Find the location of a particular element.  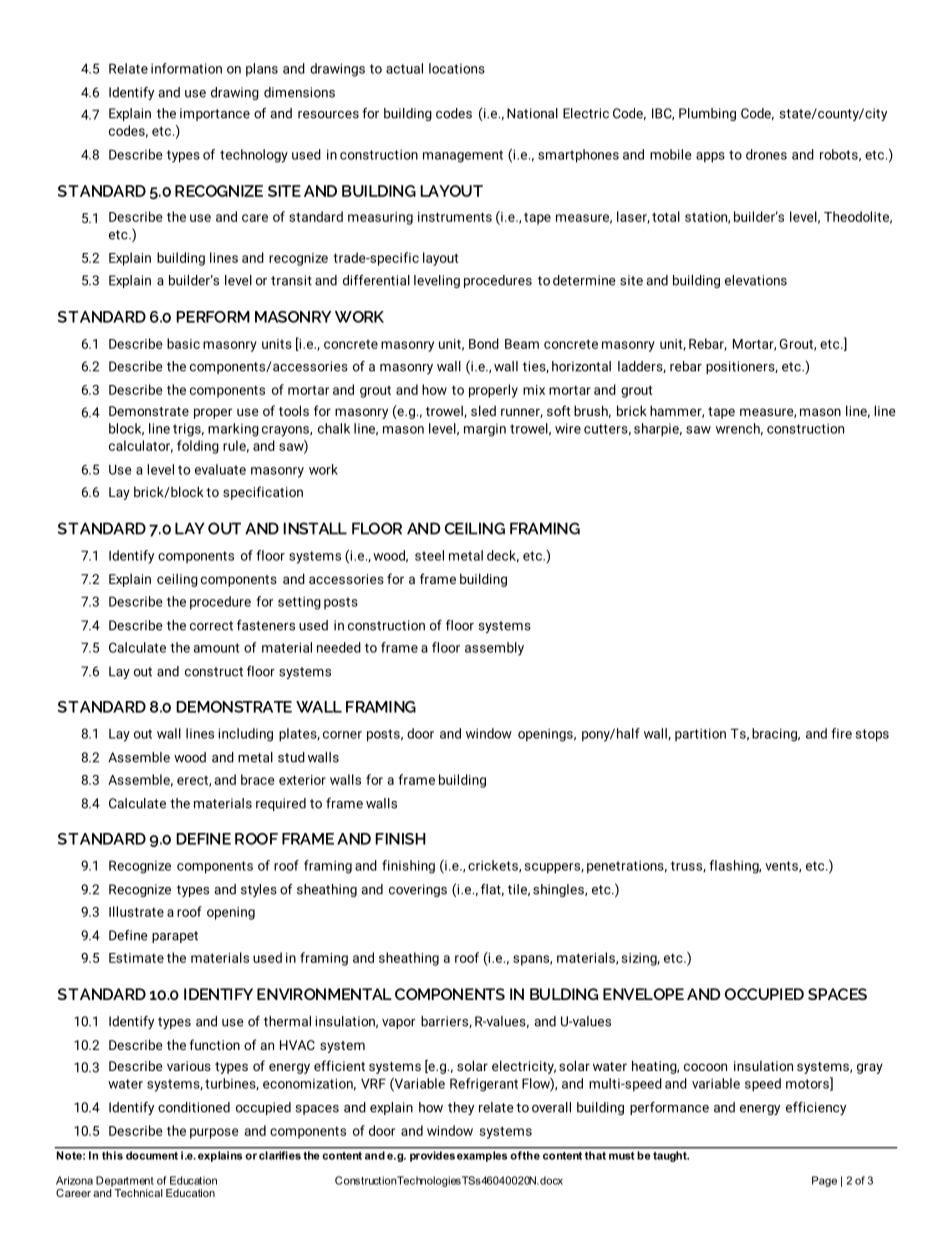

coverings is located at coordinates (418, 890).
